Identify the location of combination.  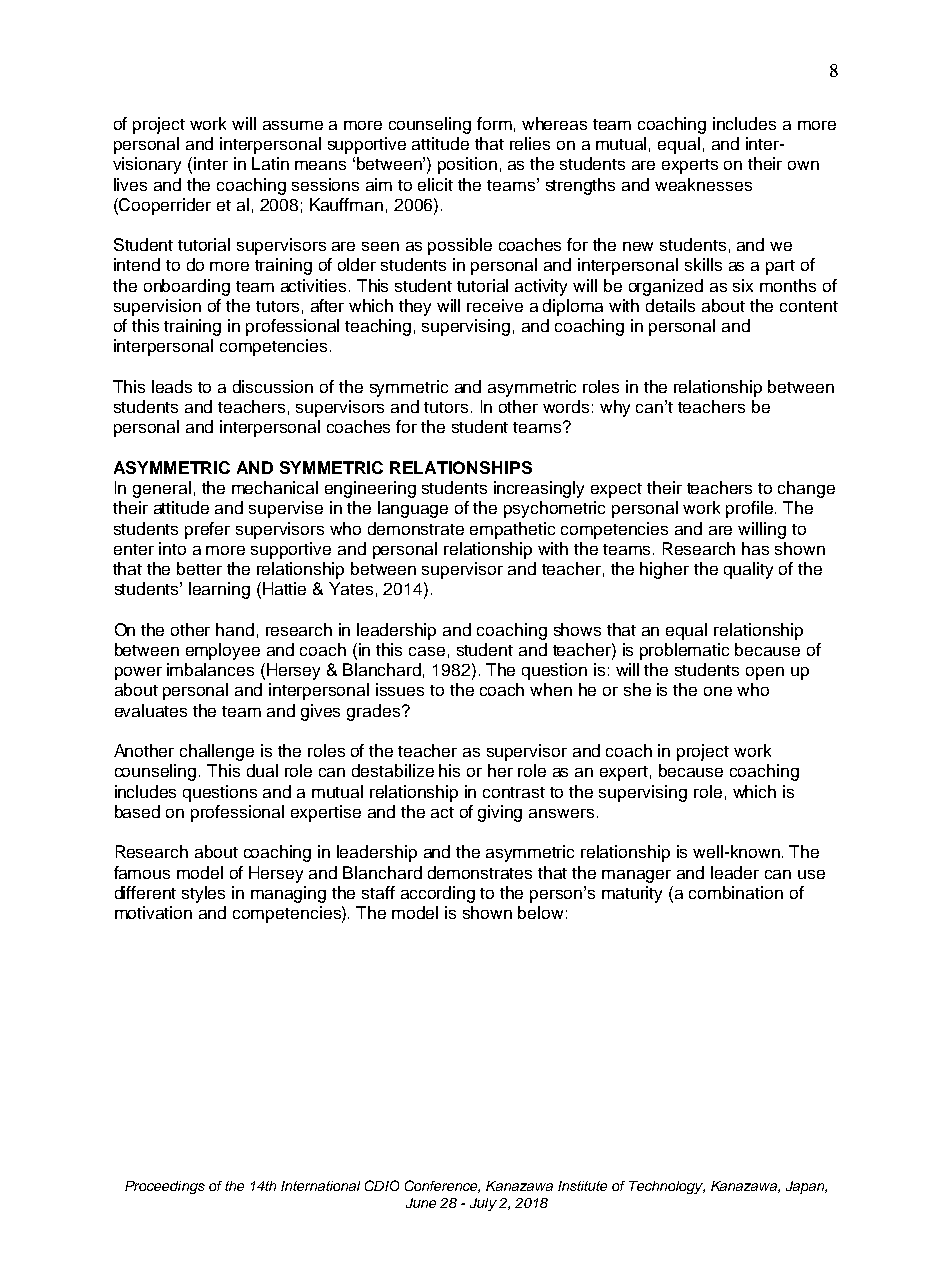
(736, 892).
